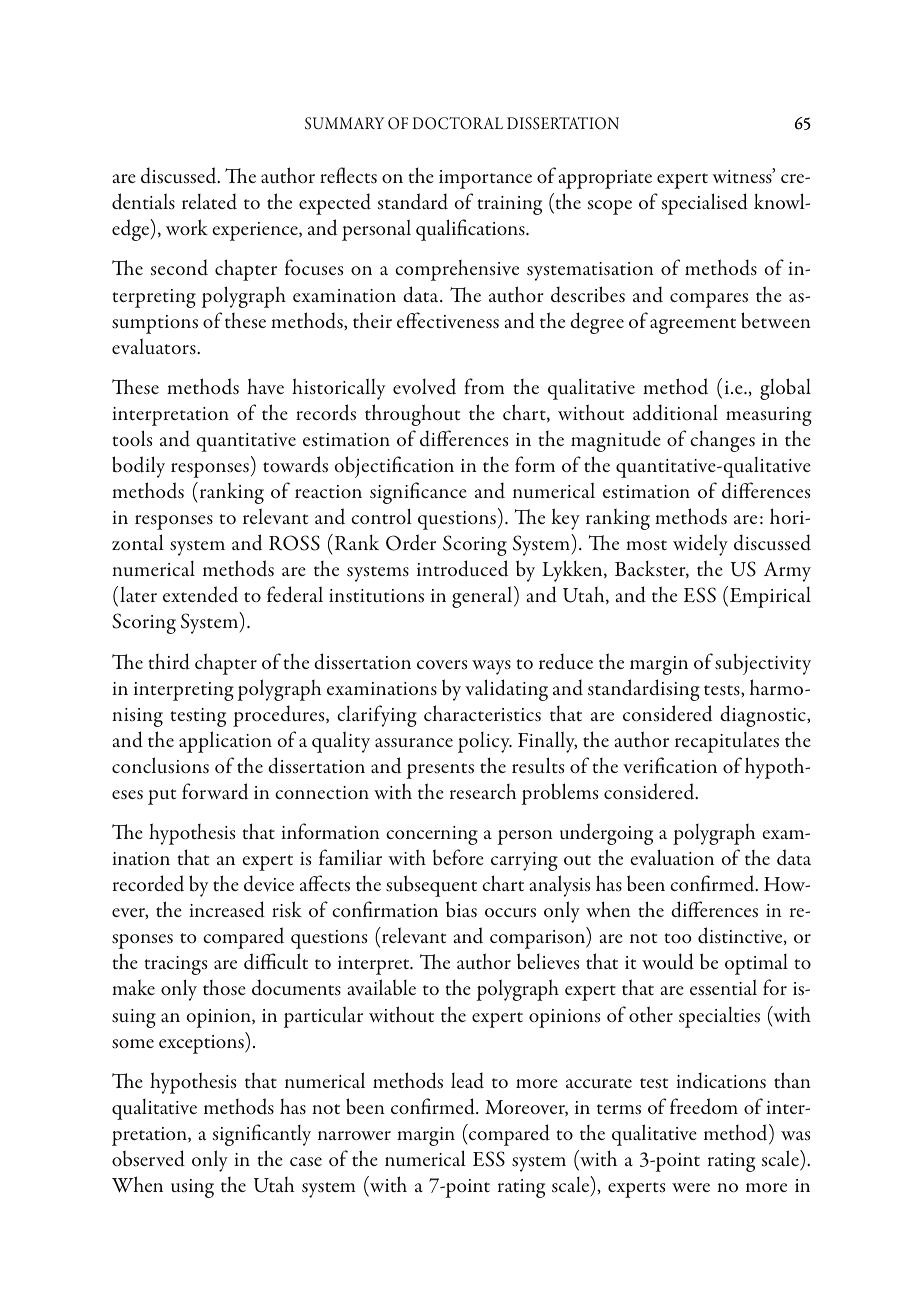 This screenshot has width=923, height=1316. Describe the element at coordinates (461, 909) in the screenshot. I see `bias` at that location.
